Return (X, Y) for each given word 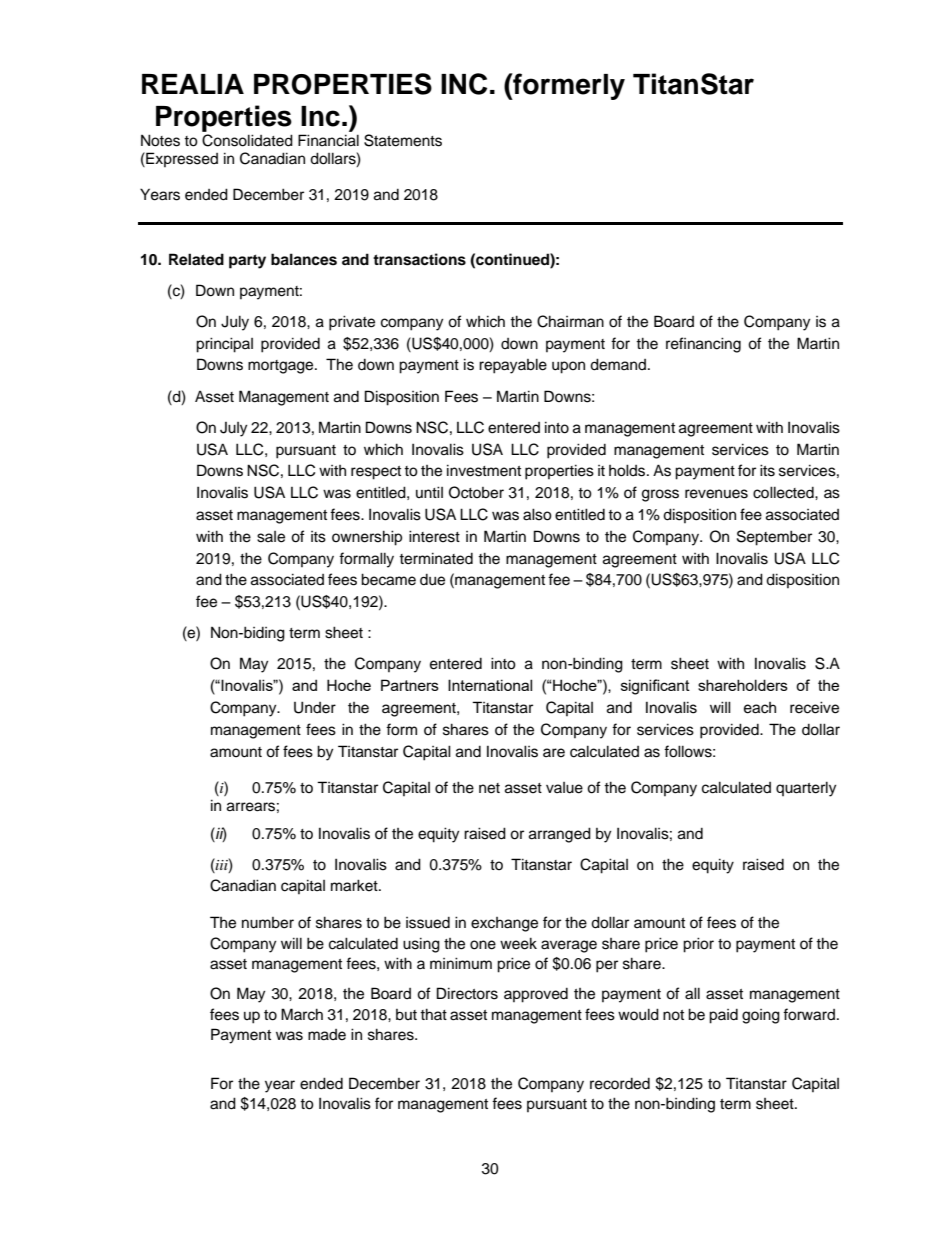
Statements (403, 140)
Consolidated (247, 140)
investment (484, 470)
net (489, 788)
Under (315, 707)
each (760, 708)
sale (271, 537)
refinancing (703, 345)
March (302, 1014)
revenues (716, 494)
